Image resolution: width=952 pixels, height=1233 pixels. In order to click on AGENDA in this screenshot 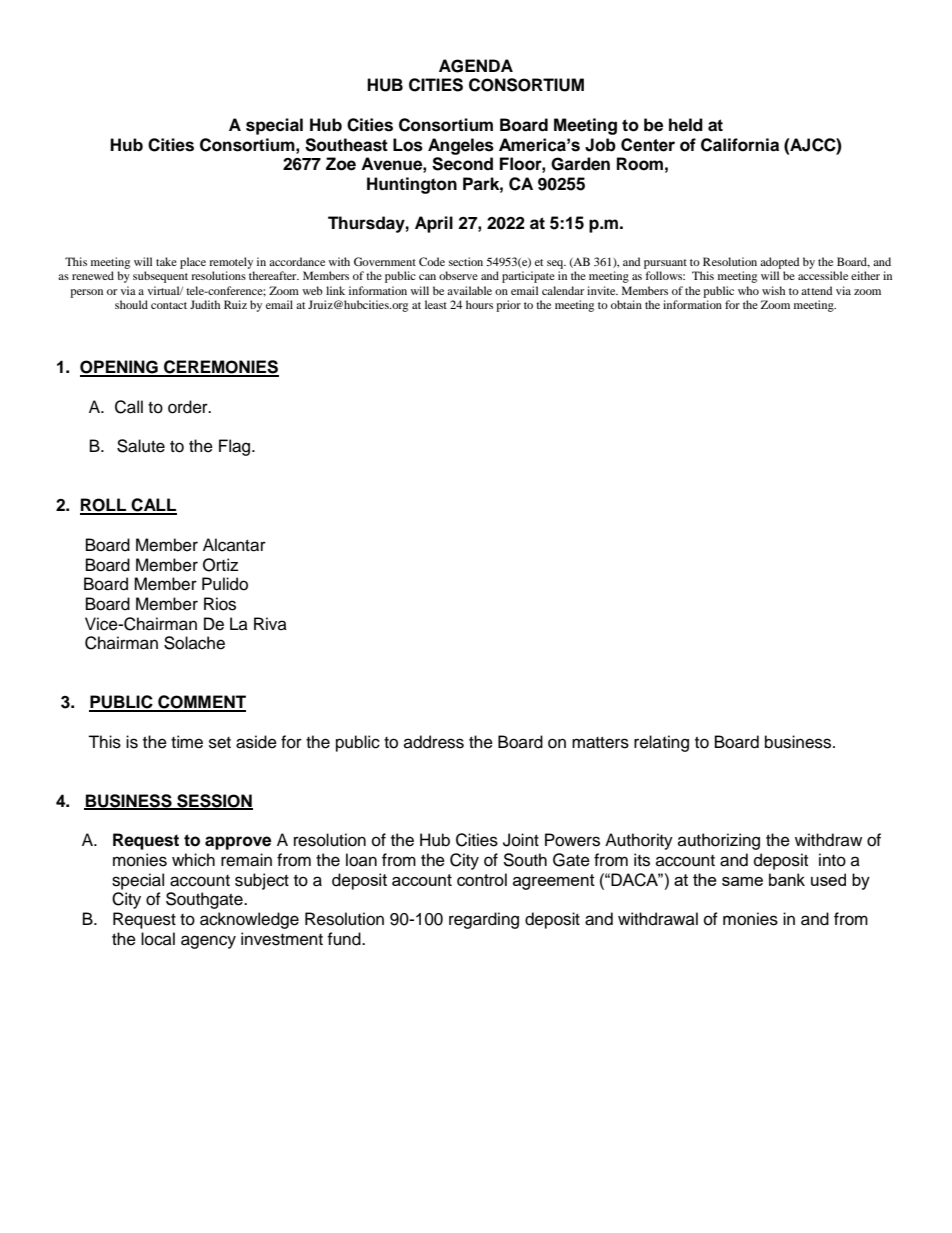, I will do `click(476, 66)`.
